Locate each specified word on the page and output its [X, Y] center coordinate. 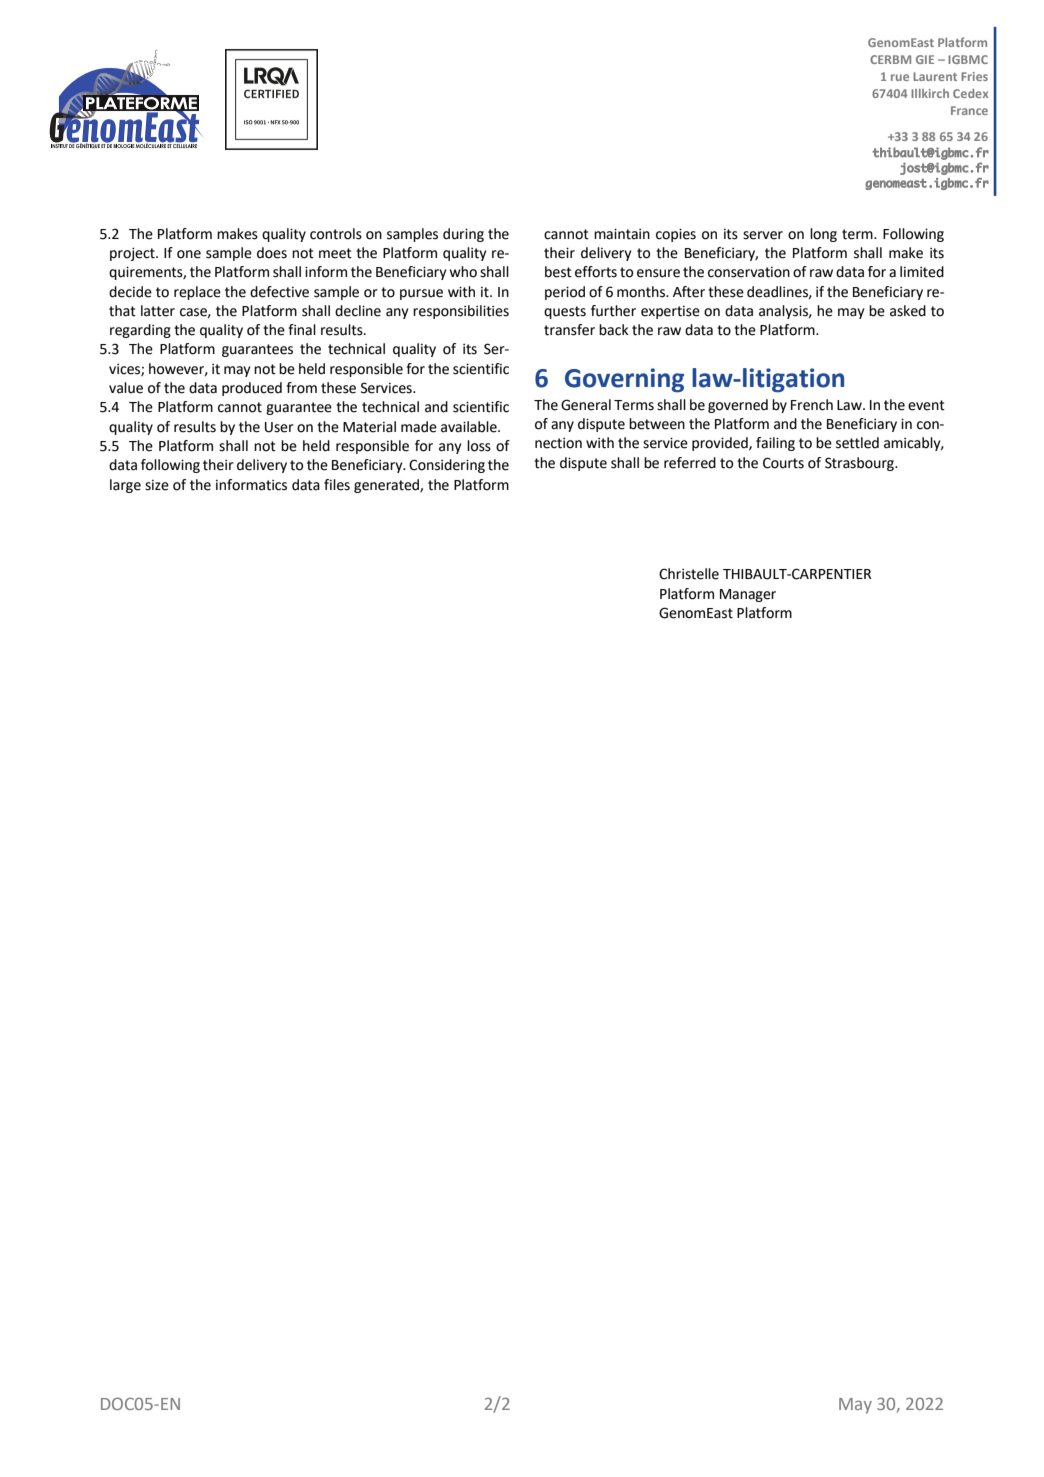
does [272, 253]
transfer [569, 330]
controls [336, 234]
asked [908, 311]
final [302, 330]
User [279, 427]
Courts [783, 463]
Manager [748, 595]
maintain [622, 234]
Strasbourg [860, 464]
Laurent [935, 76]
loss [479, 446]
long [823, 235]
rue [900, 77]
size [157, 485]
